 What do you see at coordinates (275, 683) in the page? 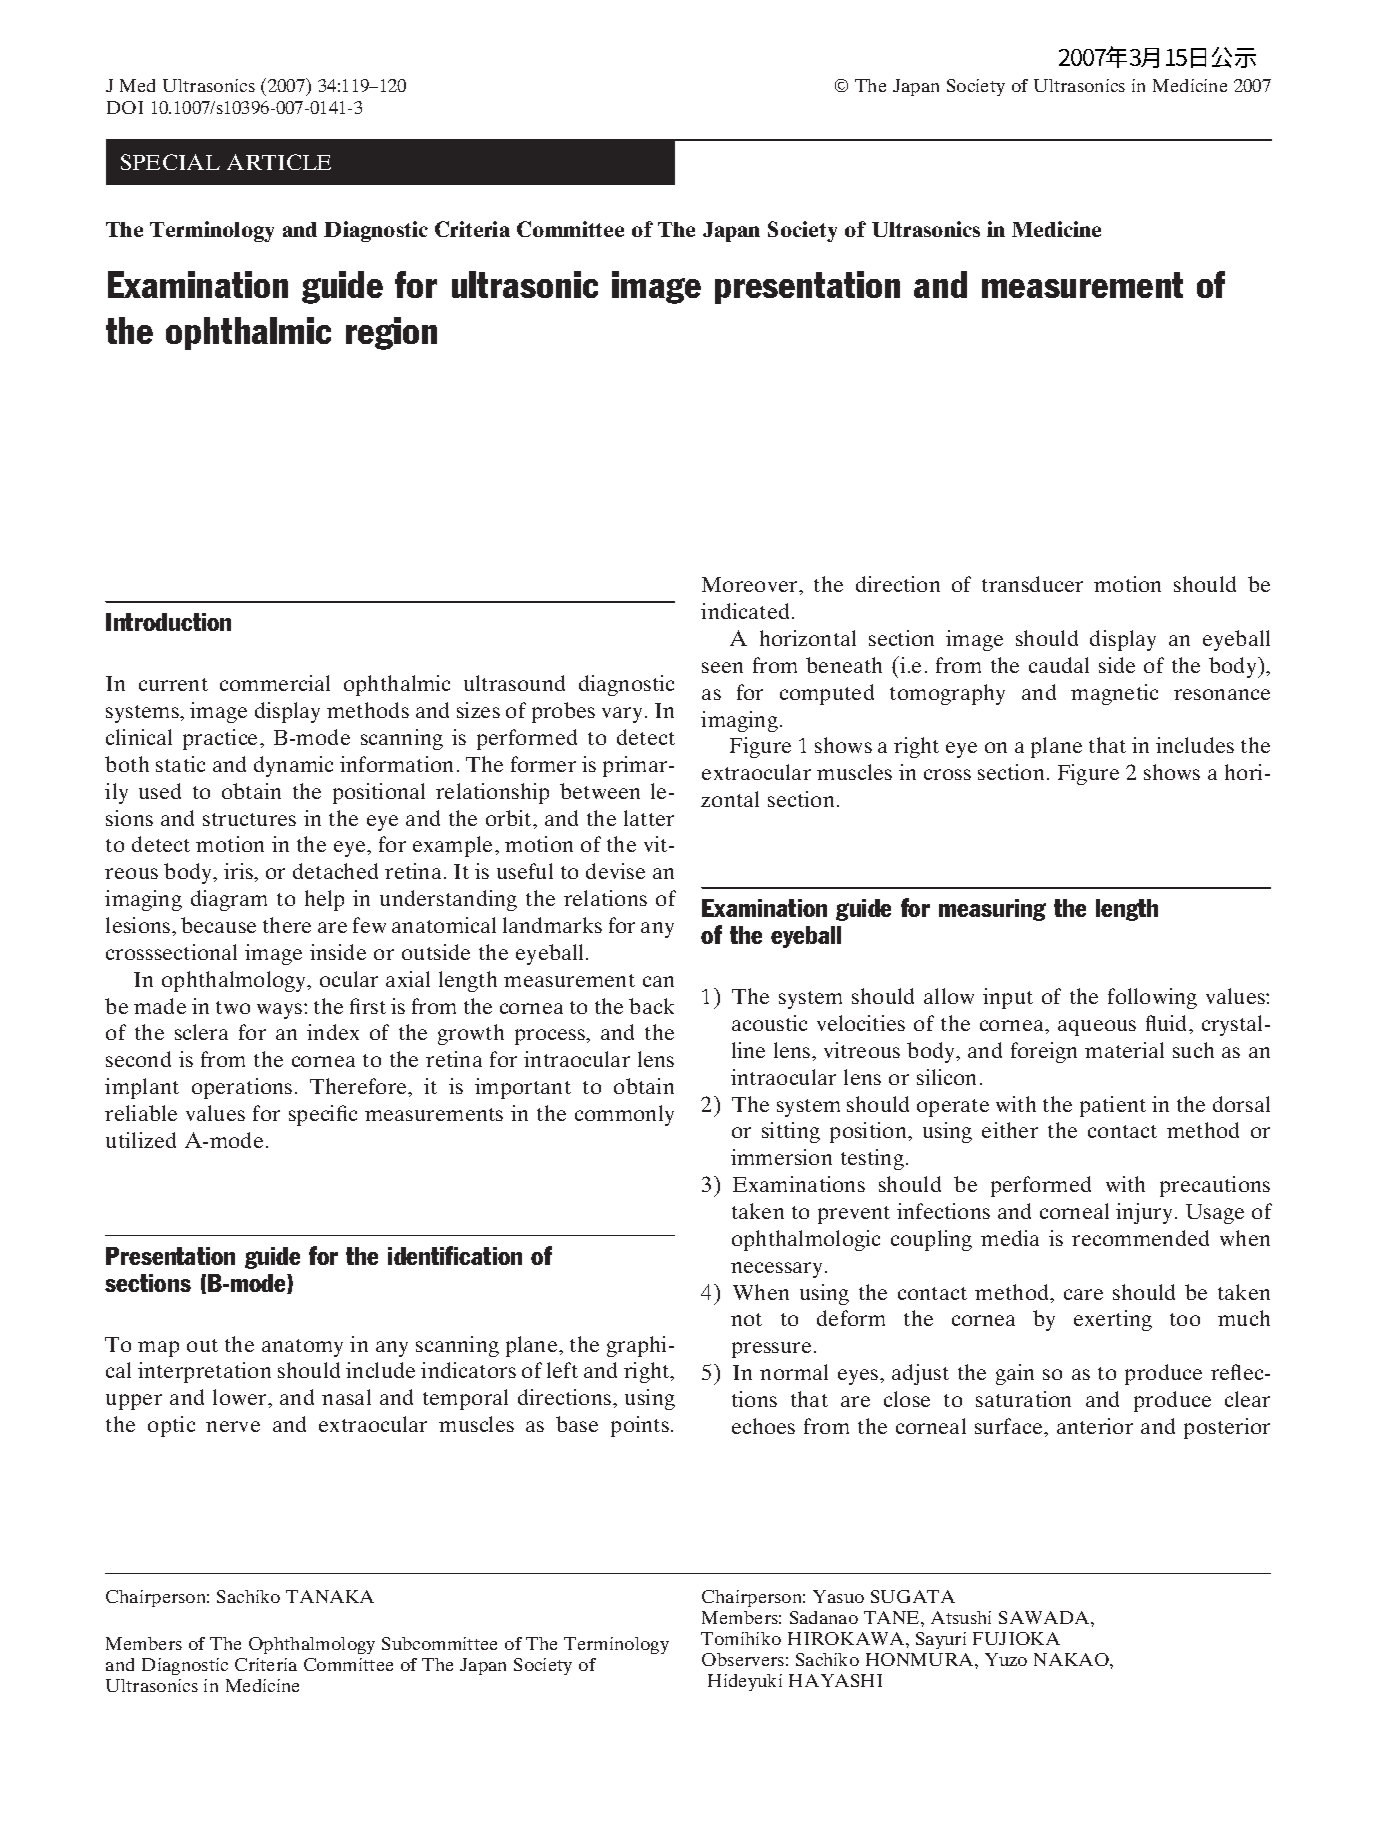
I see `commercial` at bounding box center [275, 683].
